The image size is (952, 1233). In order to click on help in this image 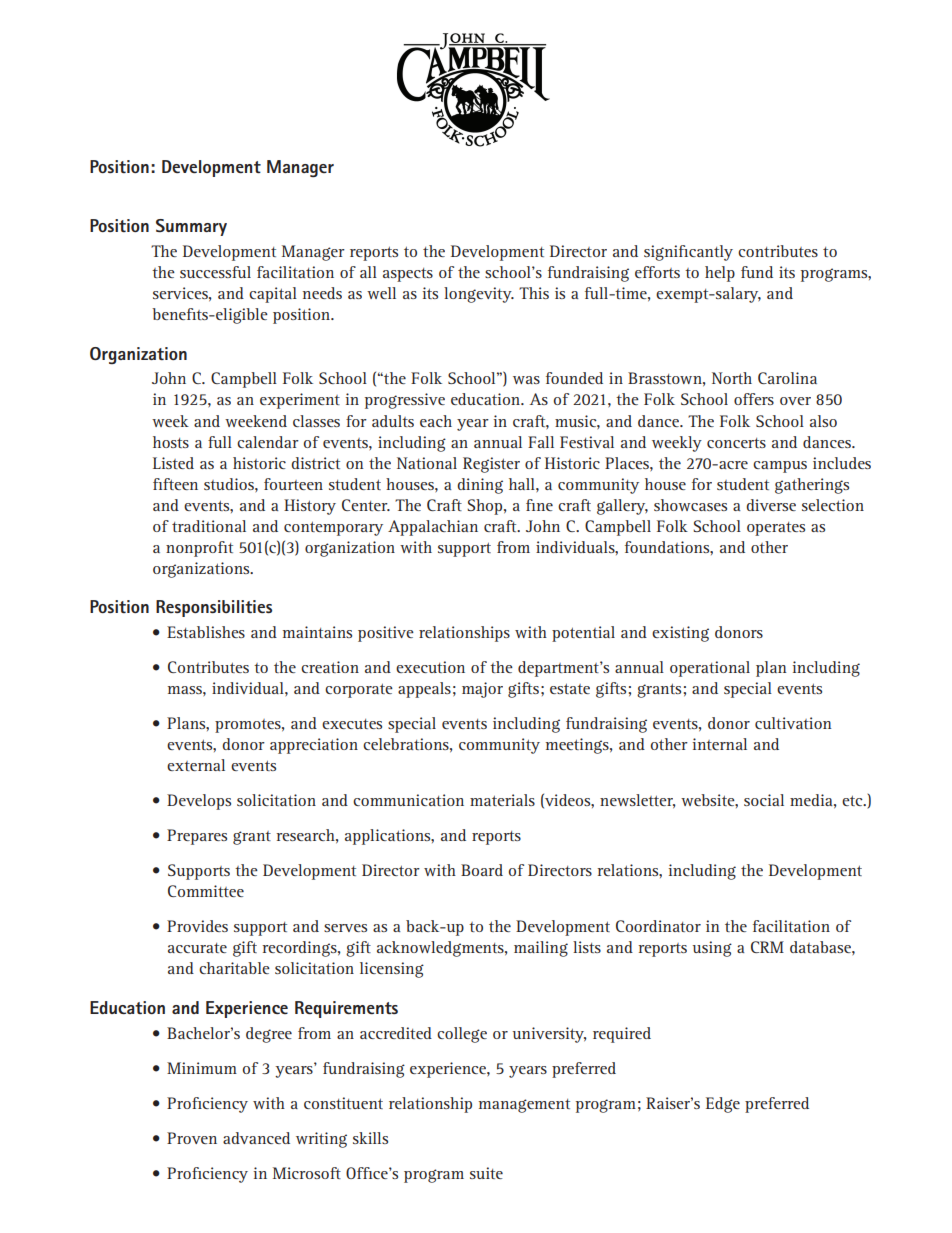, I will do `click(720, 274)`.
